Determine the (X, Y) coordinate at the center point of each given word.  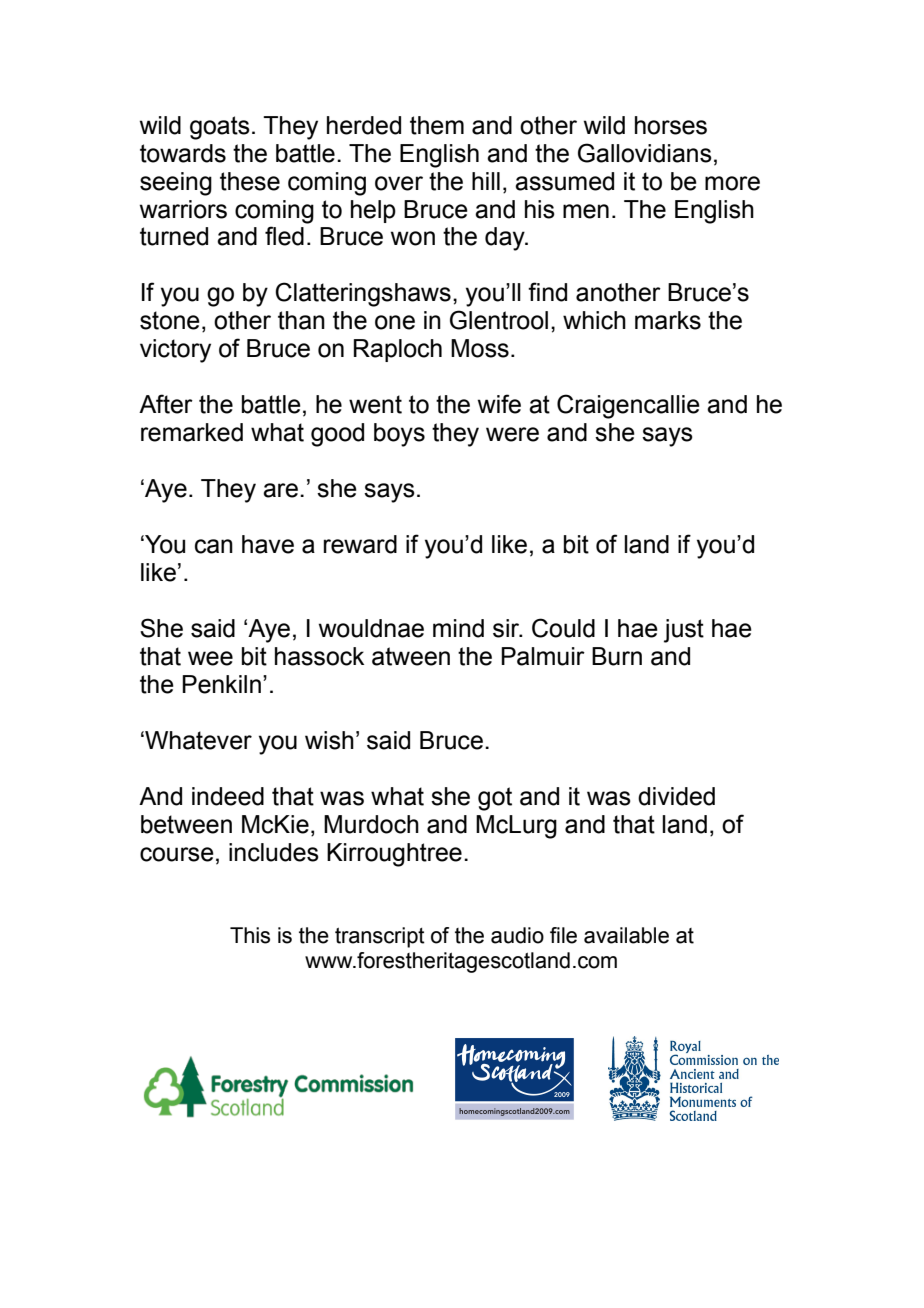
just (684, 631)
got (495, 799)
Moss (480, 348)
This (250, 935)
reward (360, 544)
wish (329, 740)
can (214, 546)
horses (671, 125)
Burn (617, 656)
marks (668, 320)
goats (220, 128)
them (437, 125)
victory (175, 351)
